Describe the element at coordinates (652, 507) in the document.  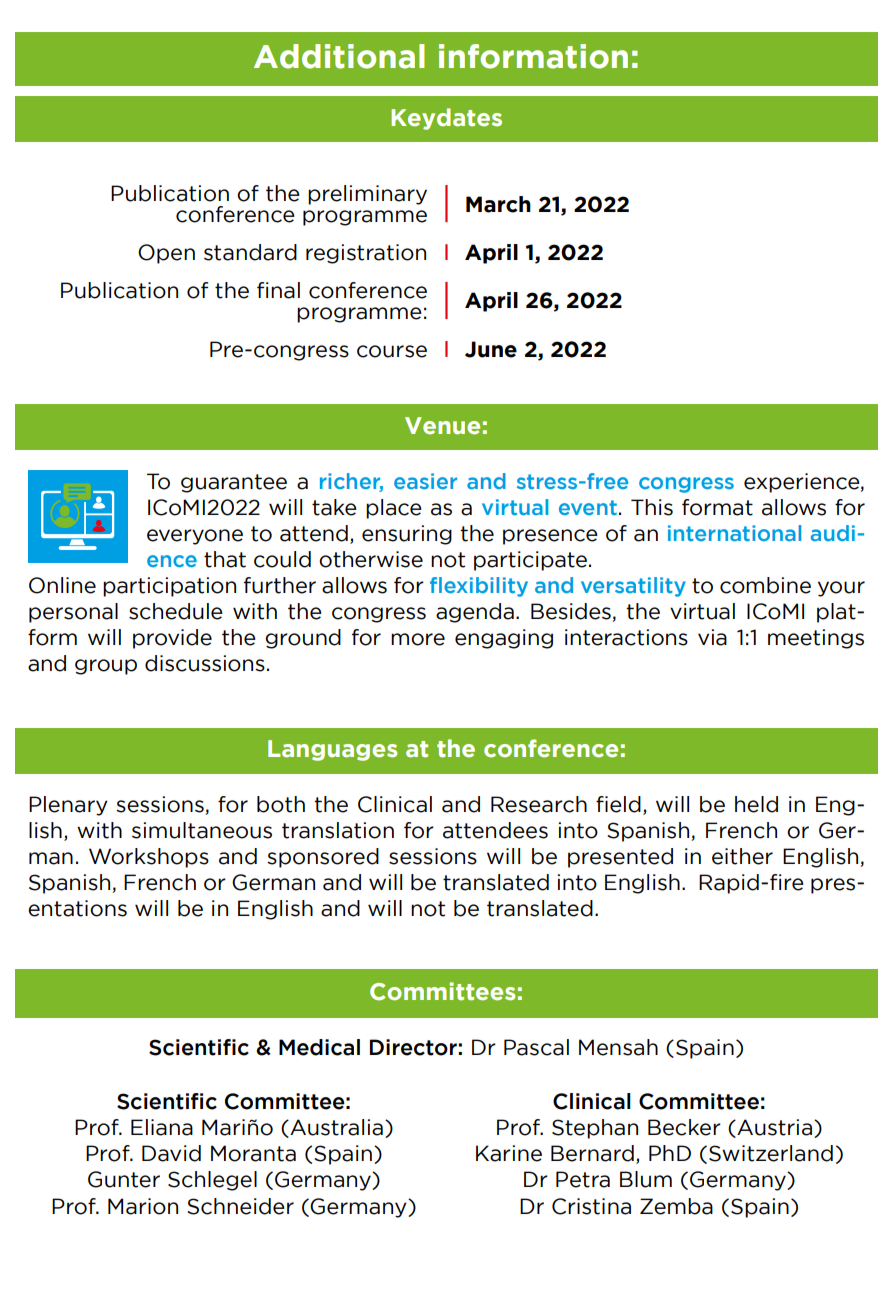
I see `This` at that location.
